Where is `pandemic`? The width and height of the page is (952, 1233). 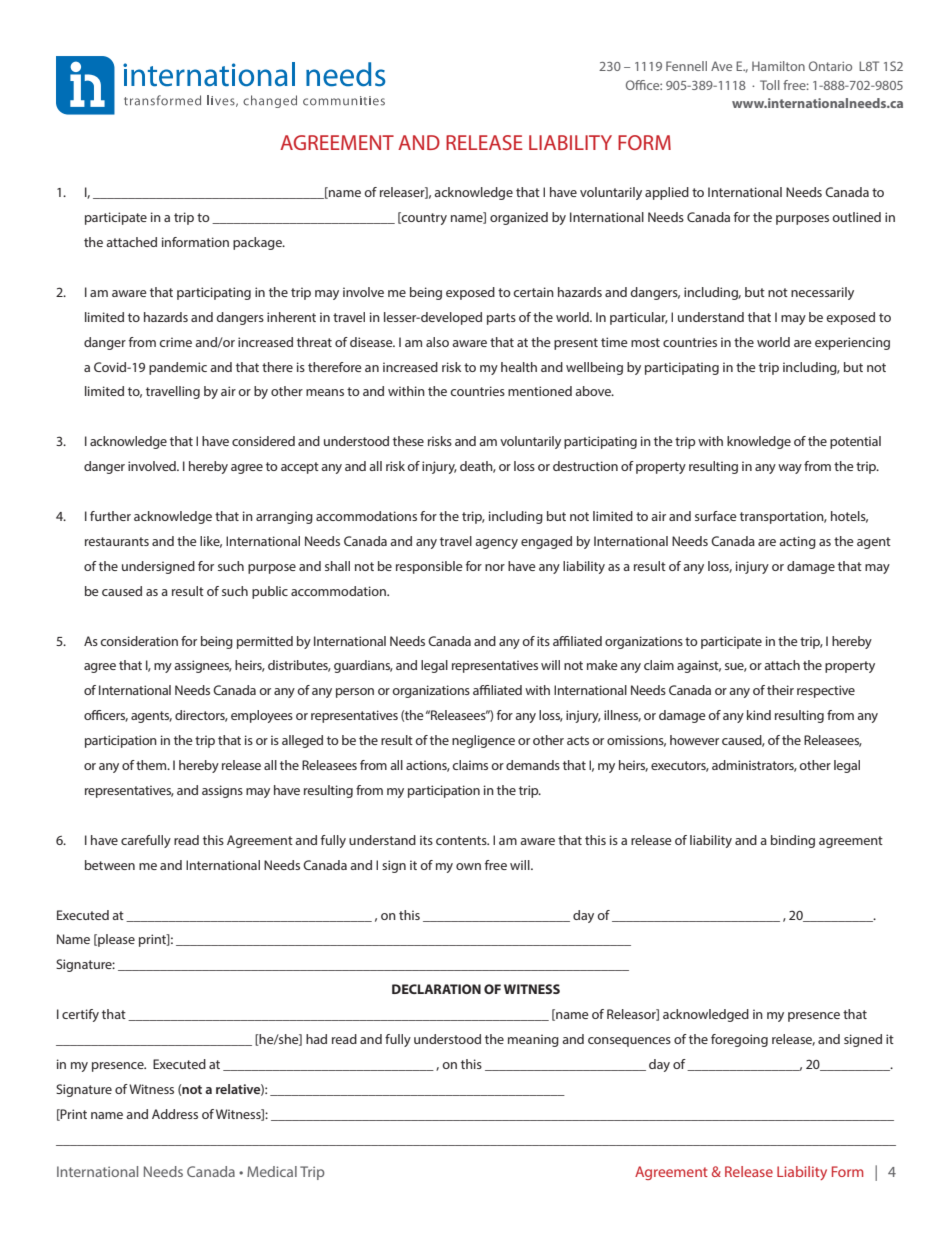 pandemic is located at coordinates (178, 368).
